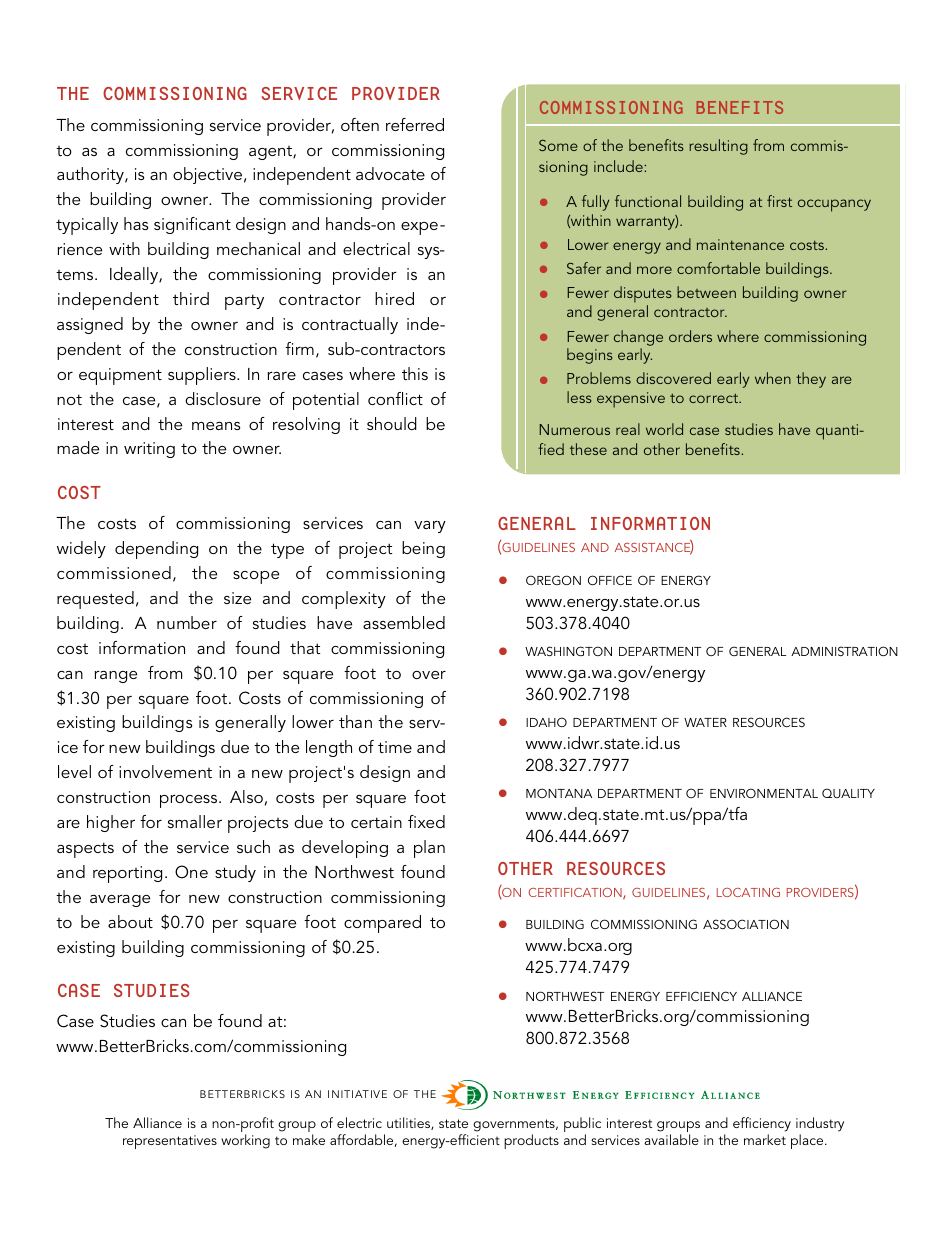 This image has height=1233, width=952. I want to click on resulting, so click(718, 147).
